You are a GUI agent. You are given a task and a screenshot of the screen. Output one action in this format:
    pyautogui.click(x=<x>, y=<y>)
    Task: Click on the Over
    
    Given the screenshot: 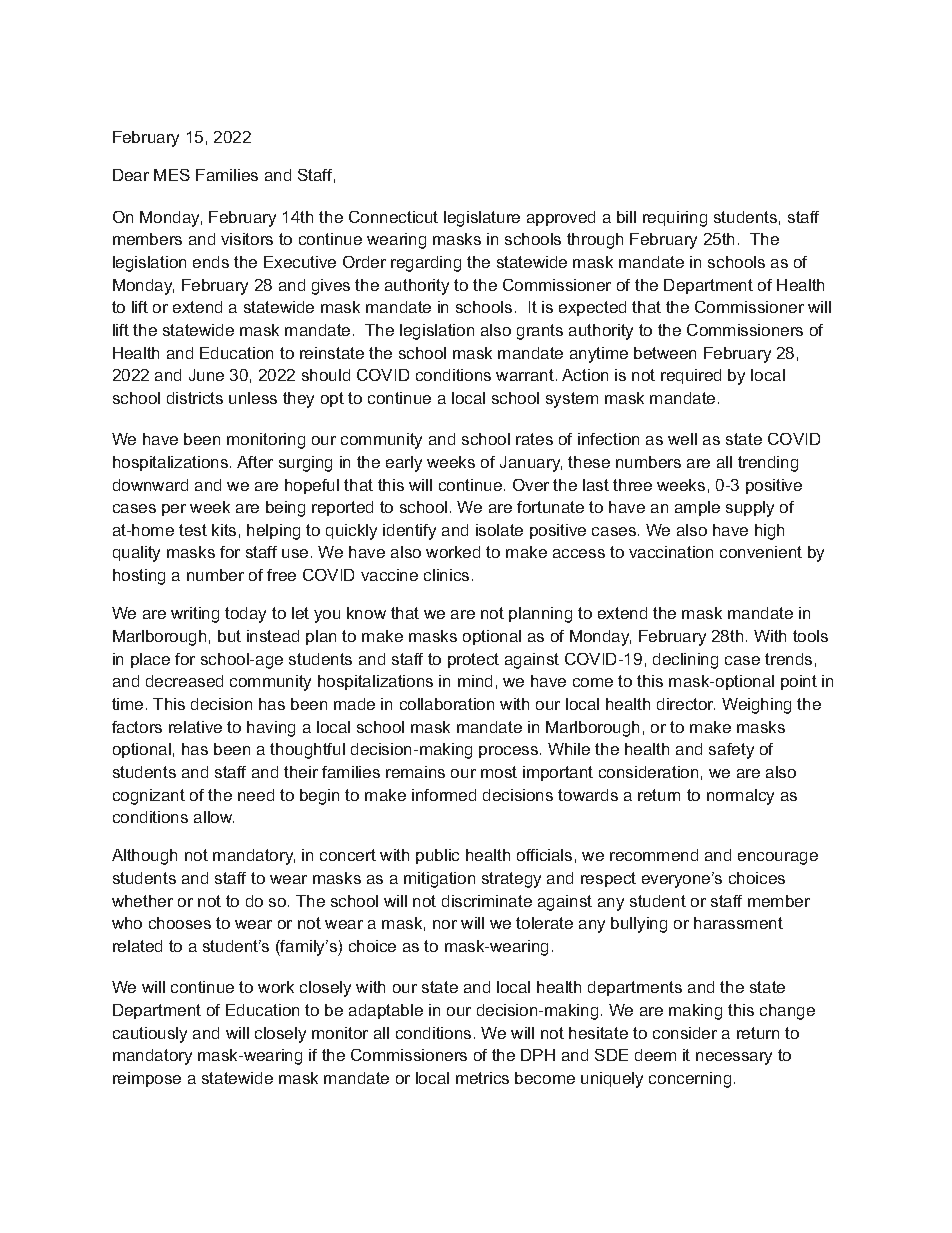 What is the action you would take?
    pyautogui.click(x=531, y=485)
